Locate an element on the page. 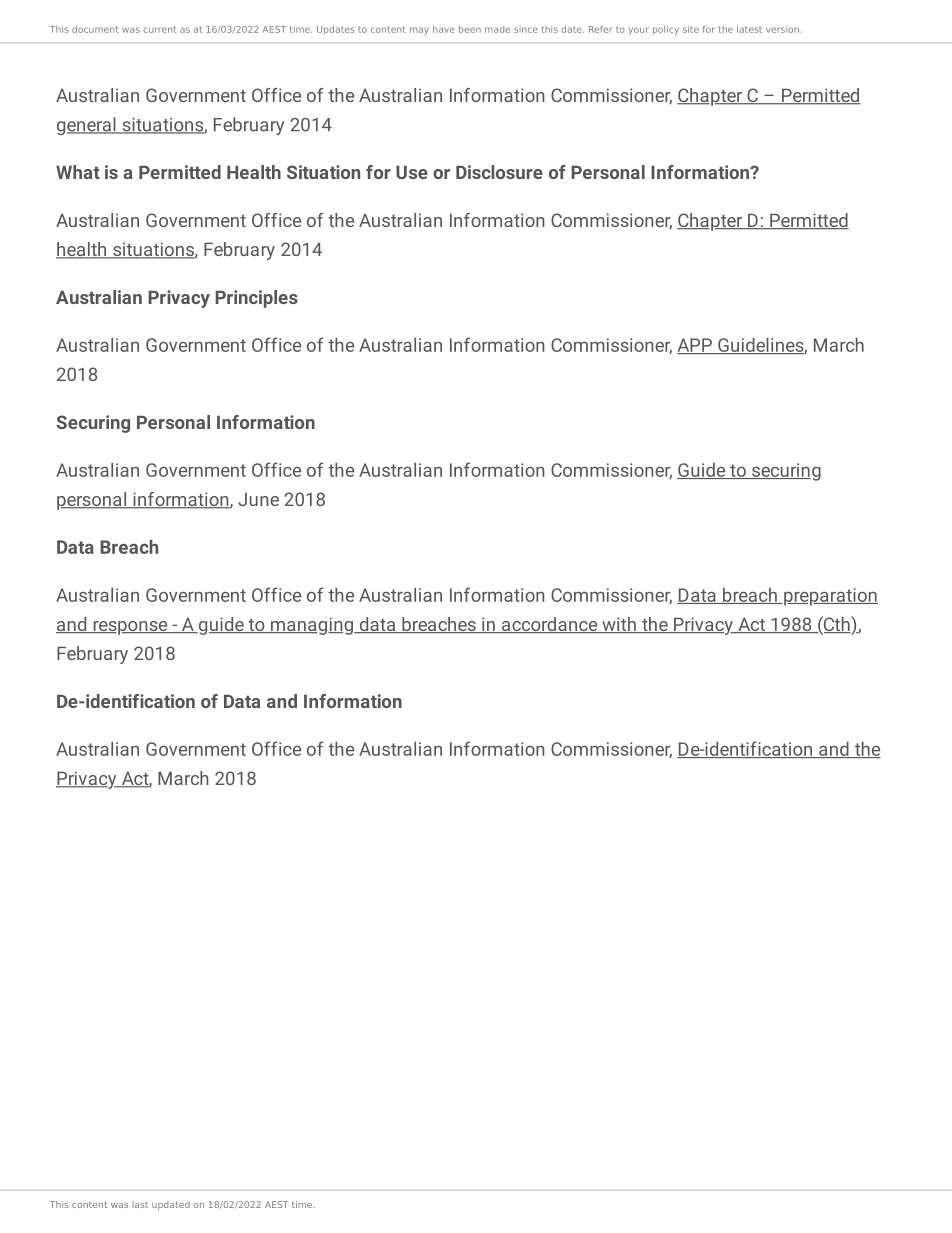 The width and height of the document is (952, 1233). Use is located at coordinates (412, 172).
